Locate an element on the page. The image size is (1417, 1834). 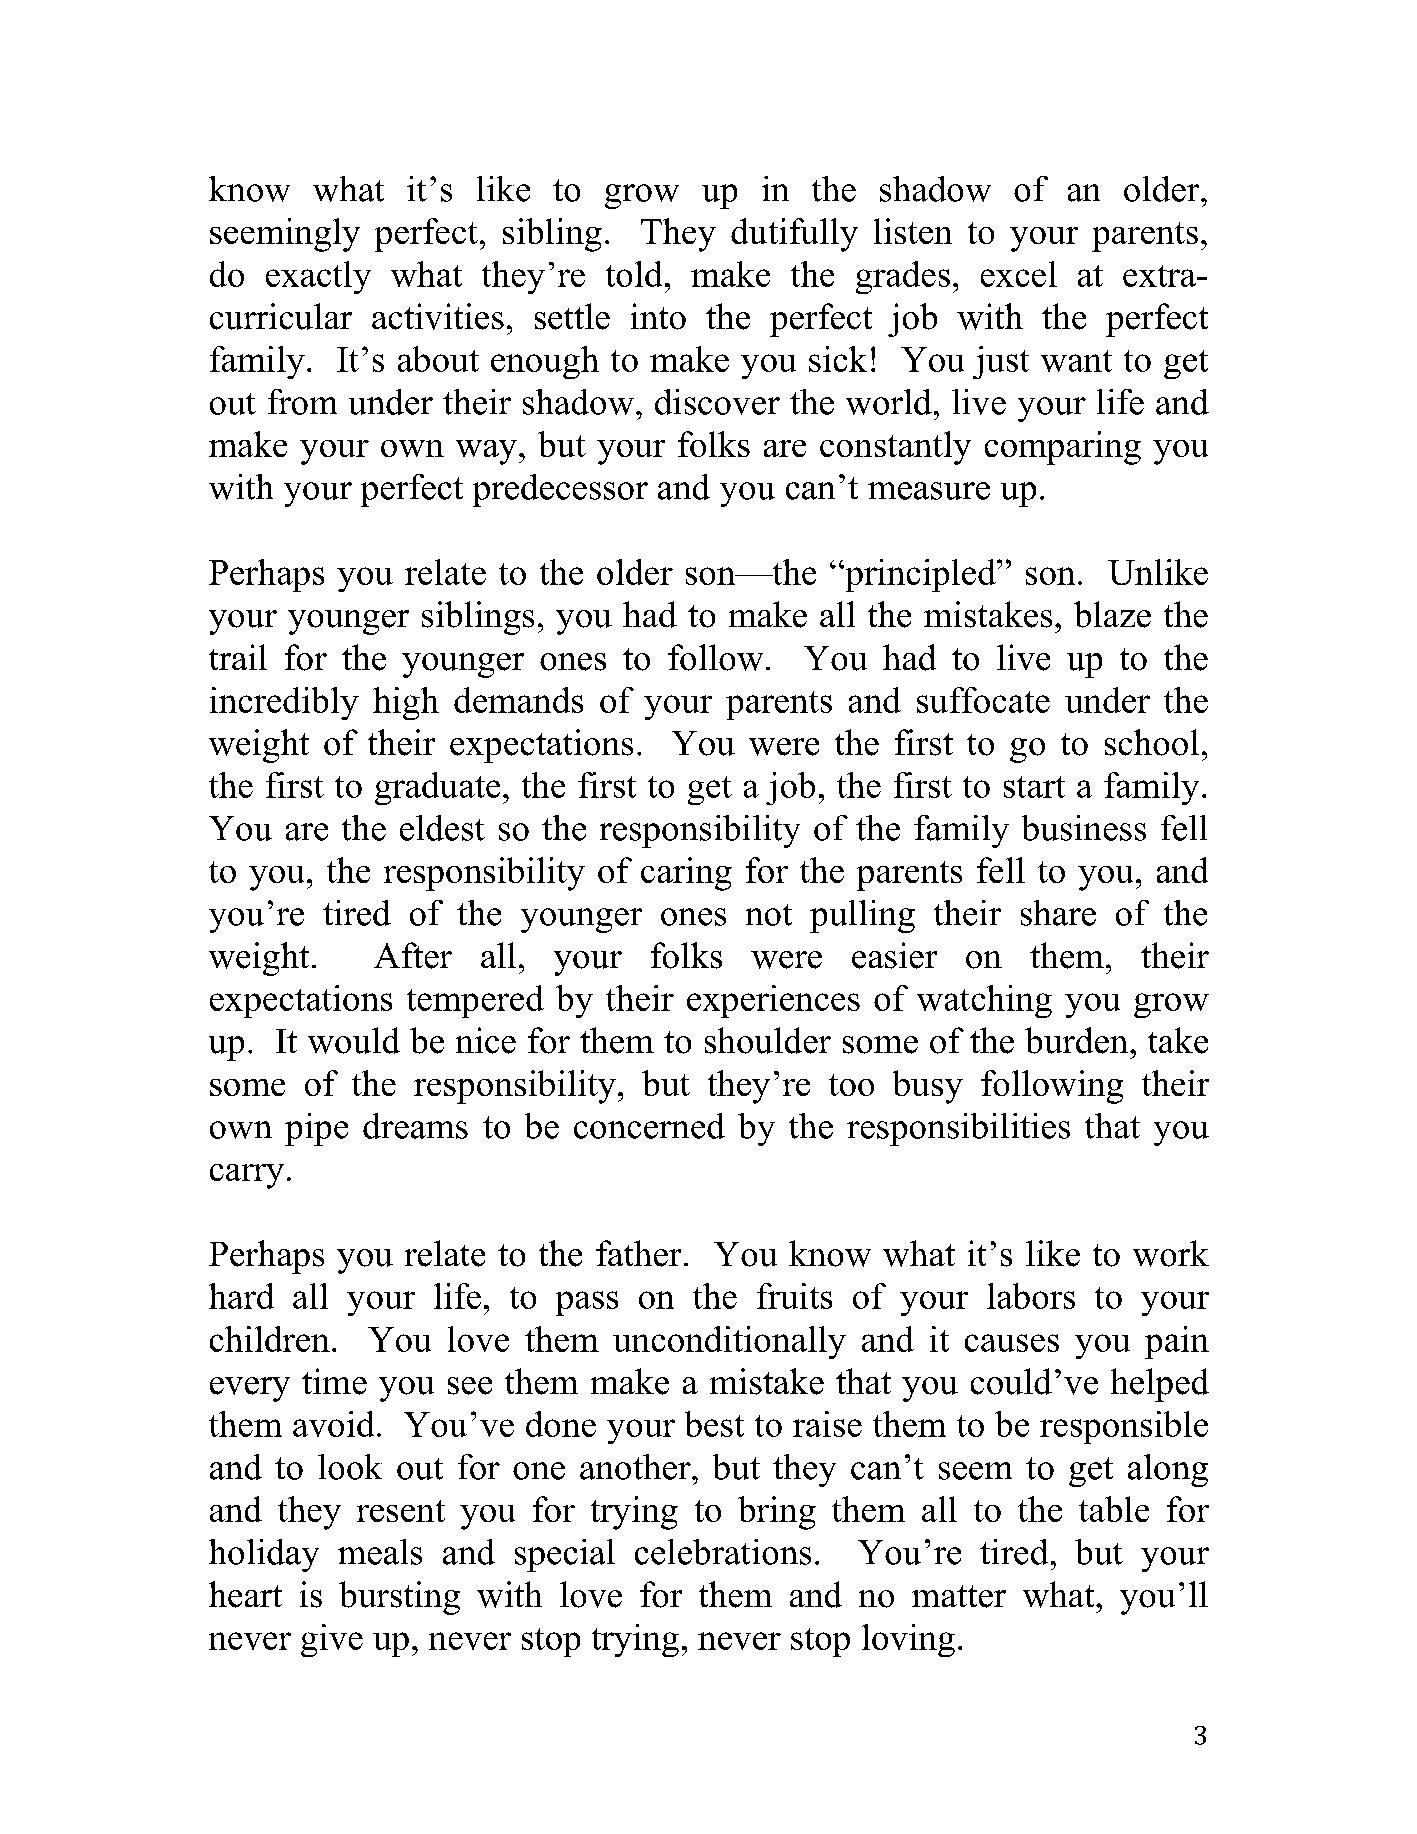
pipe is located at coordinates (316, 1129).
